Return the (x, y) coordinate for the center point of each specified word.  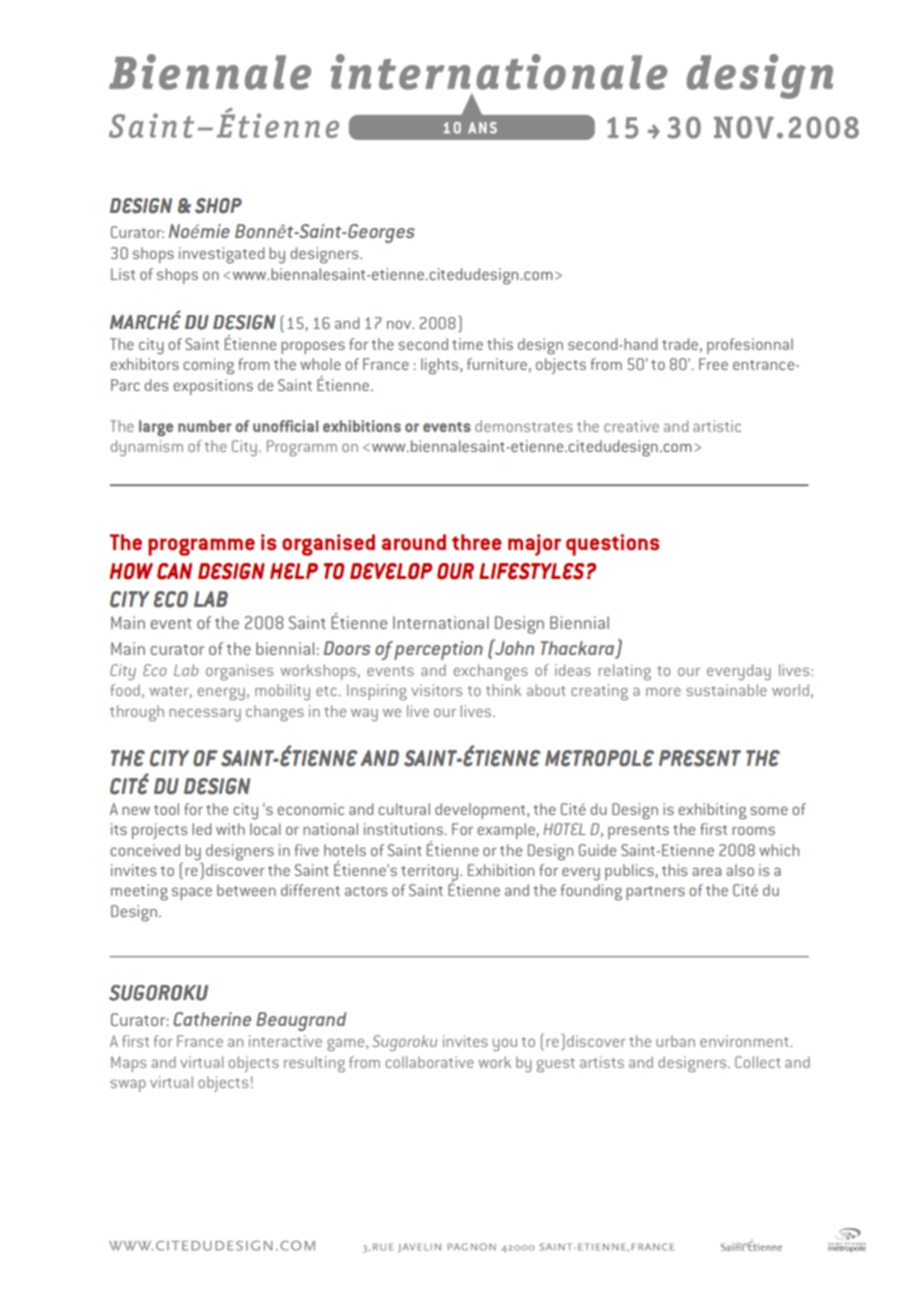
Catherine (212, 1019)
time (467, 344)
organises (239, 672)
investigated (221, 255)
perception (438, 650)
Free (713, 364)
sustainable (726, 690)
